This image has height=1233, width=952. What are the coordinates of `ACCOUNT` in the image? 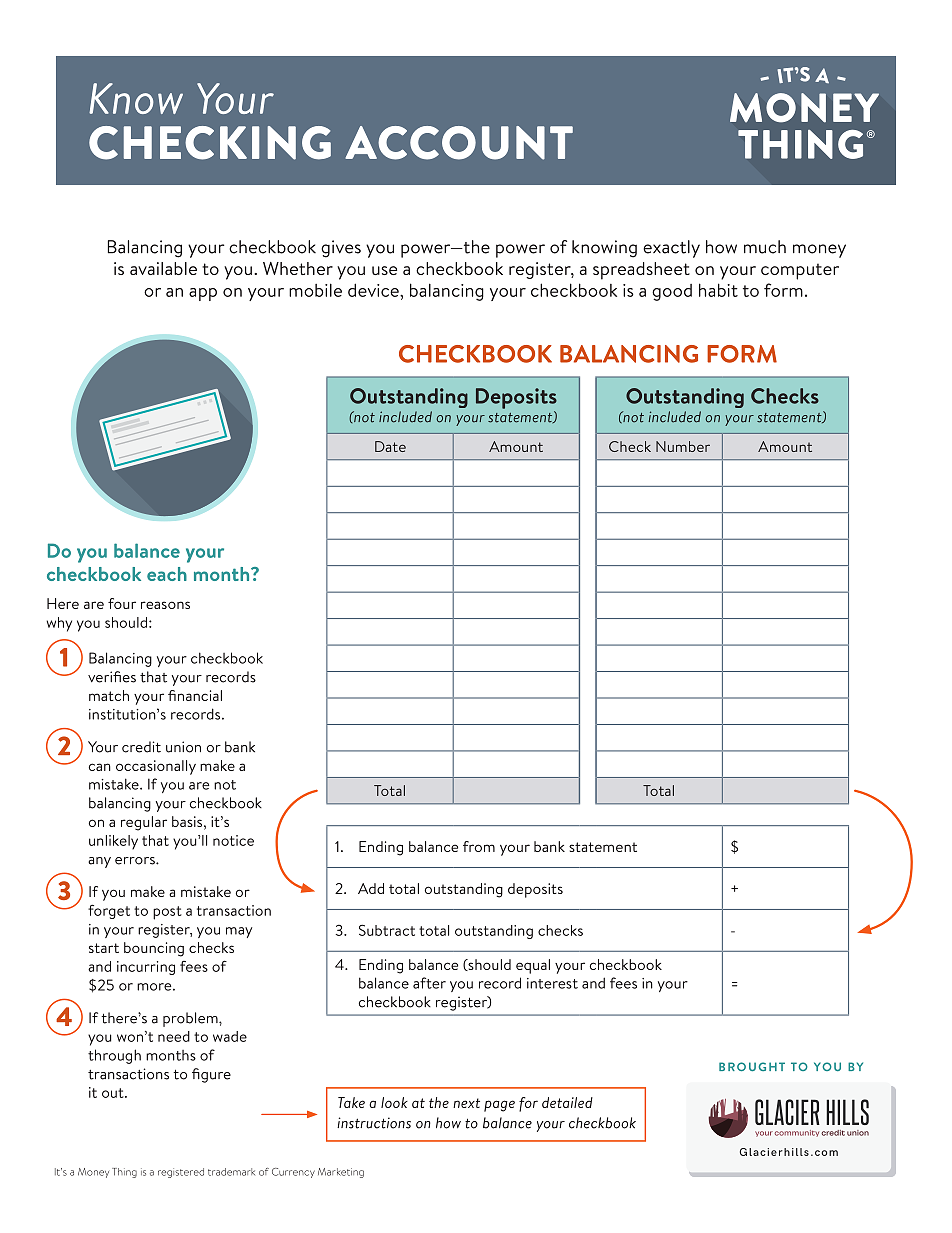 It's located at (459, 143).
